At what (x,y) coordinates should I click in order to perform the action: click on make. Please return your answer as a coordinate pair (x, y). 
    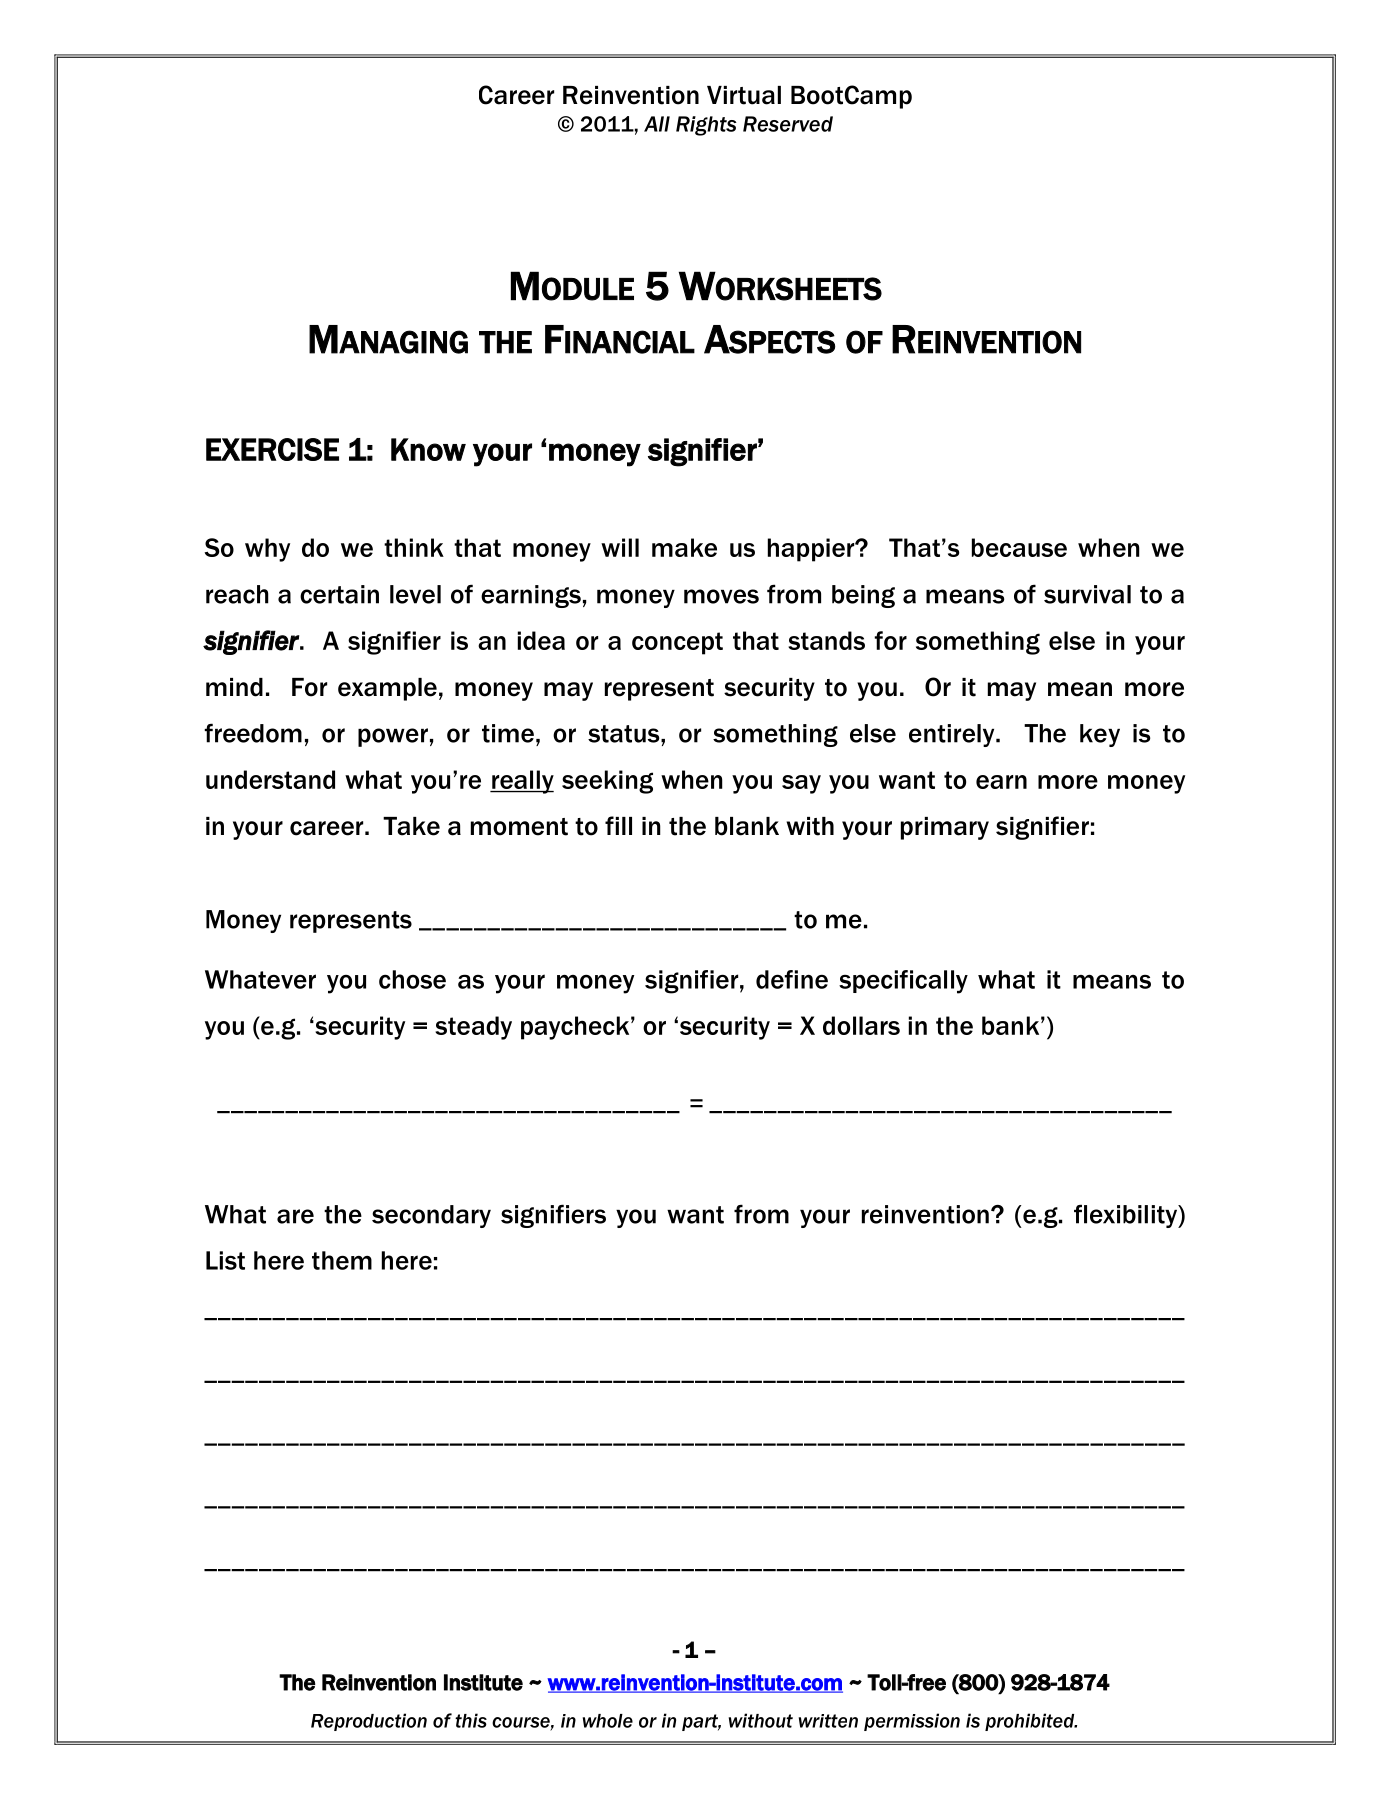
    Looking at the image, I should click on (684, 547).
